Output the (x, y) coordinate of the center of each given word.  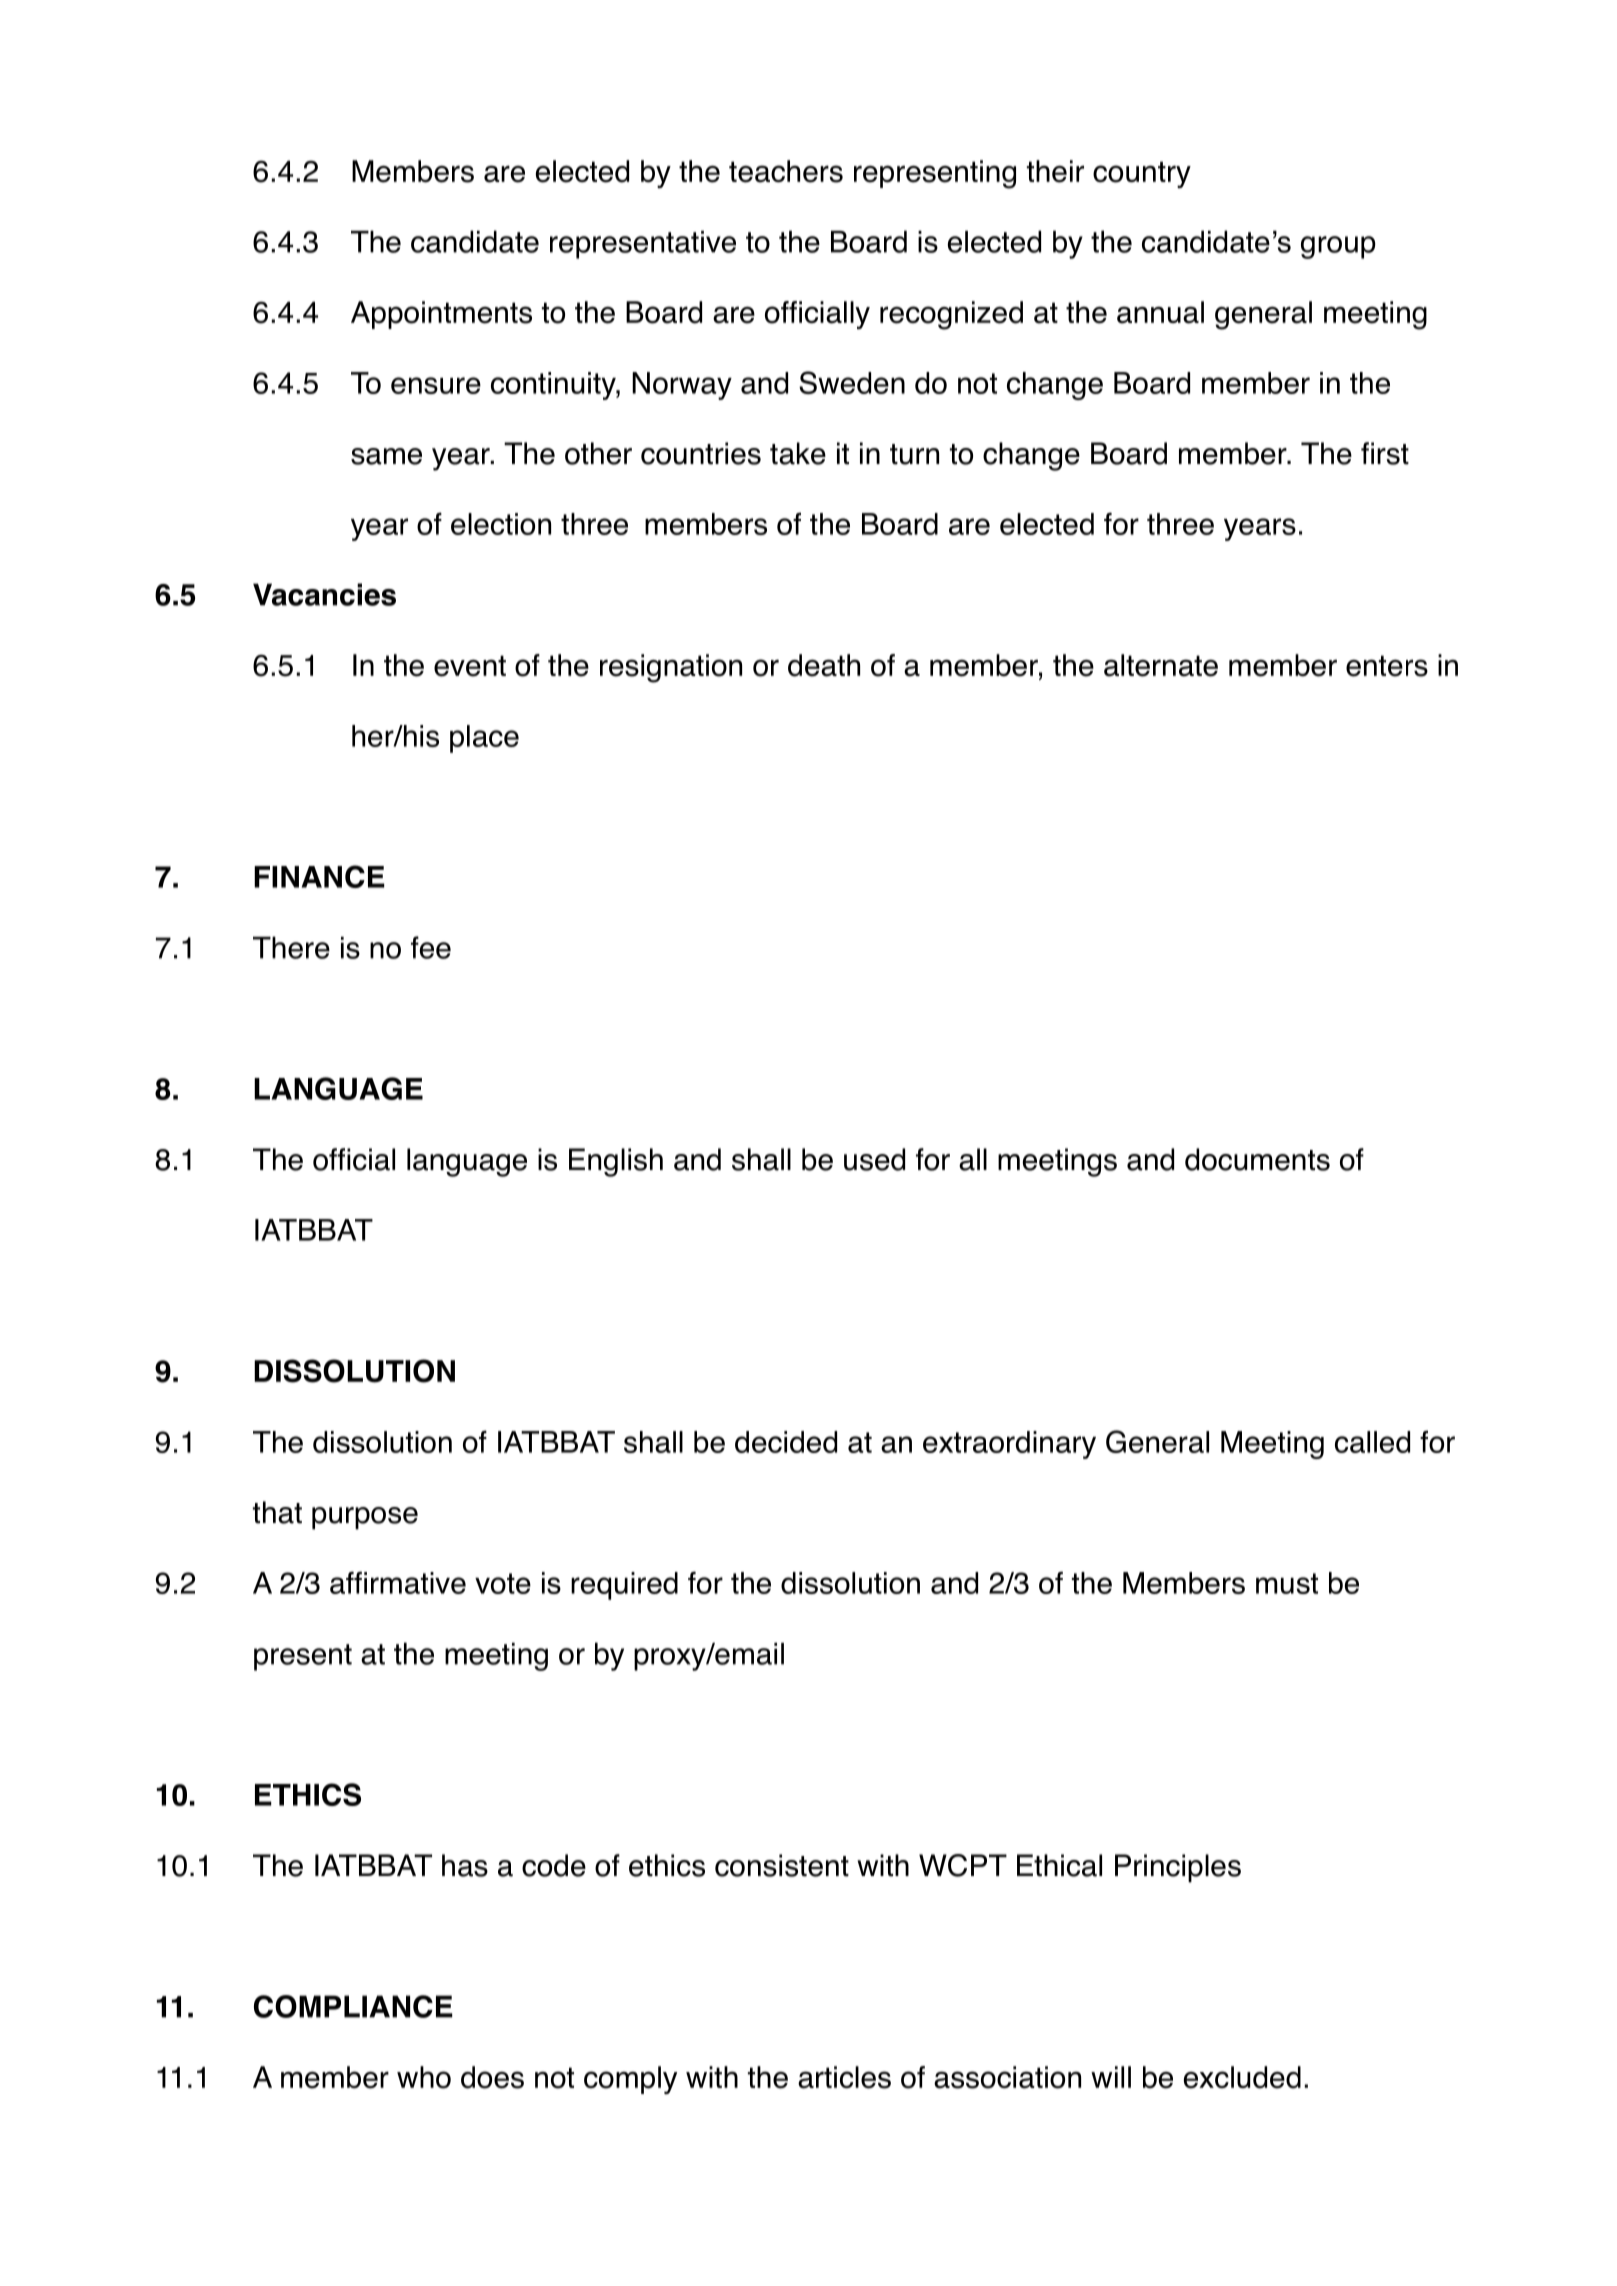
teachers (786, 171)
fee (431, 947)
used (874, 1159)
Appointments (441, 315)
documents (1257, 1159)
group (1338, 247)
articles (844, 2077)
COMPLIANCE (353, 2006)
